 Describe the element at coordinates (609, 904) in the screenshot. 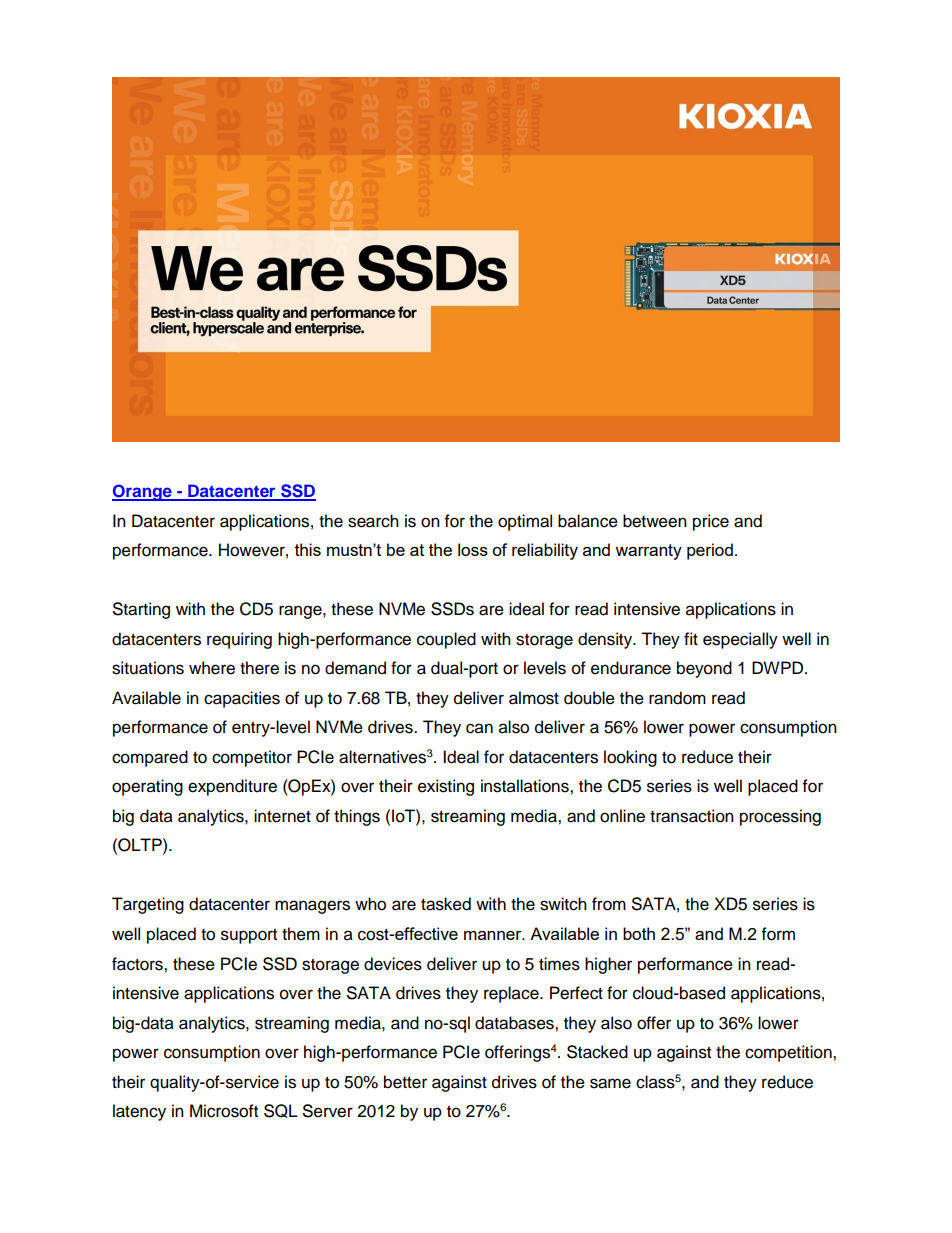

I see `from` at that location.
